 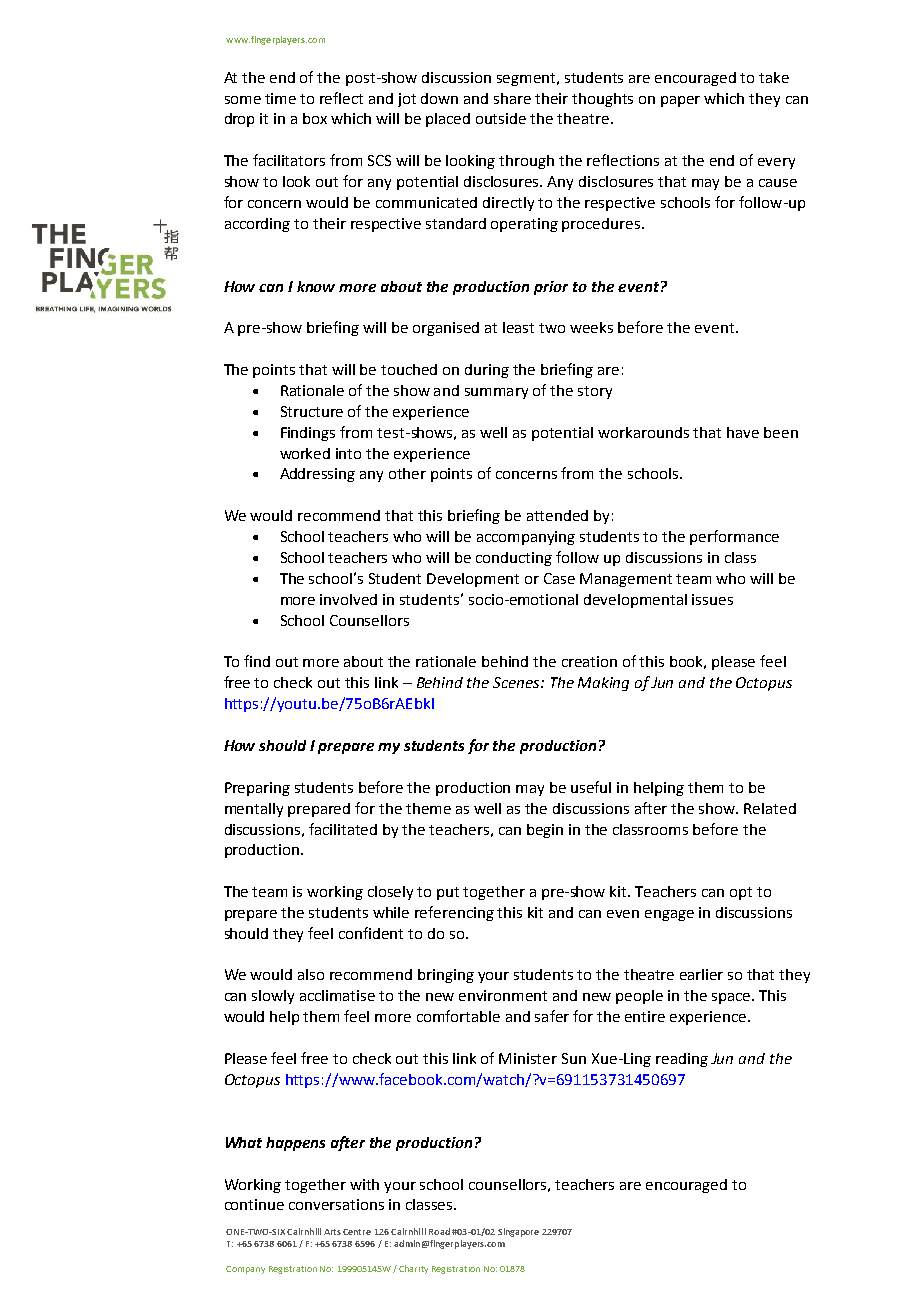 What do you see at coordinates (332, 1232) in the screenshot?
I see `Arts` at bounding box center [332, 1232].
